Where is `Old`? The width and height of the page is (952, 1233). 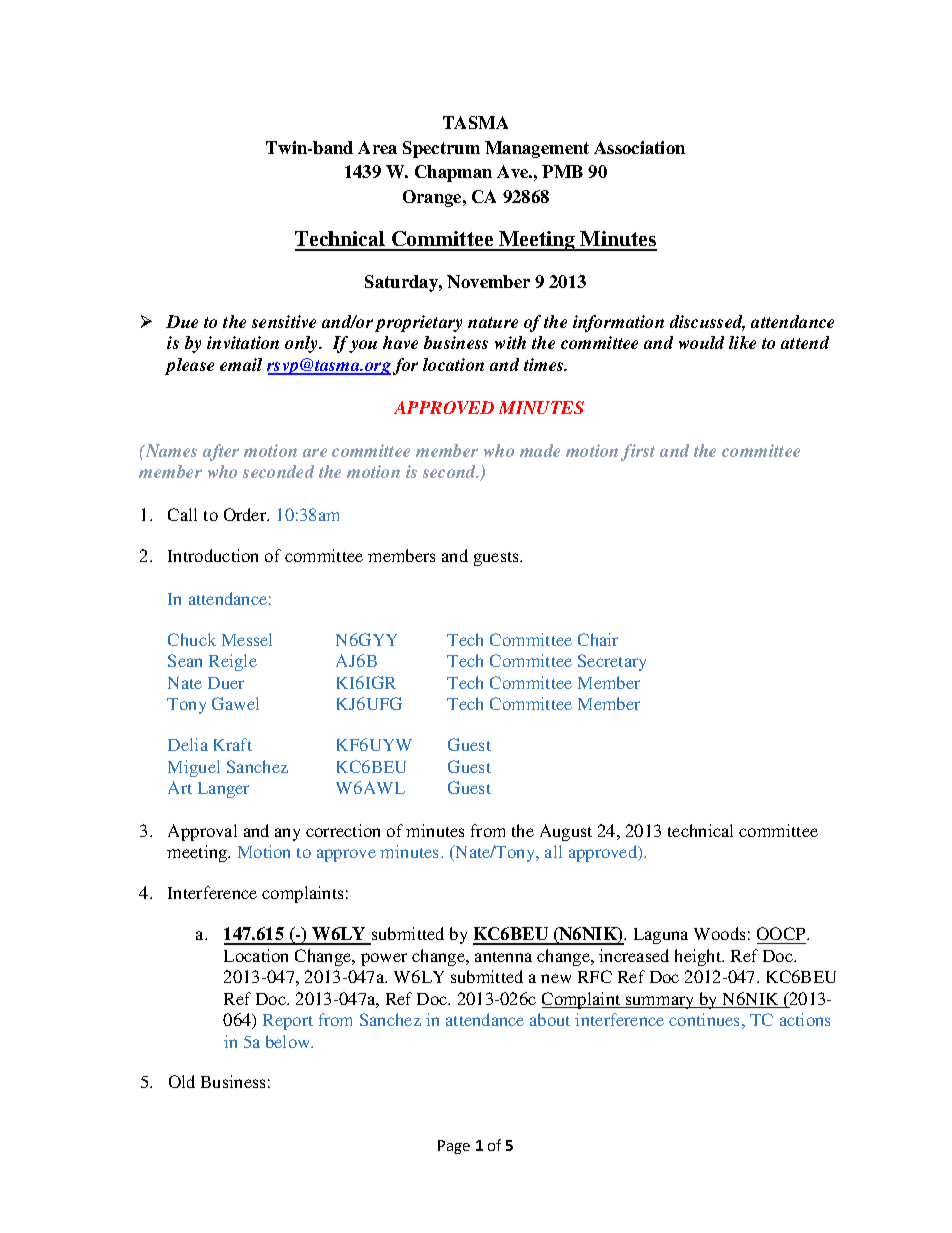 Old is located at coordinates (182, 1081).
